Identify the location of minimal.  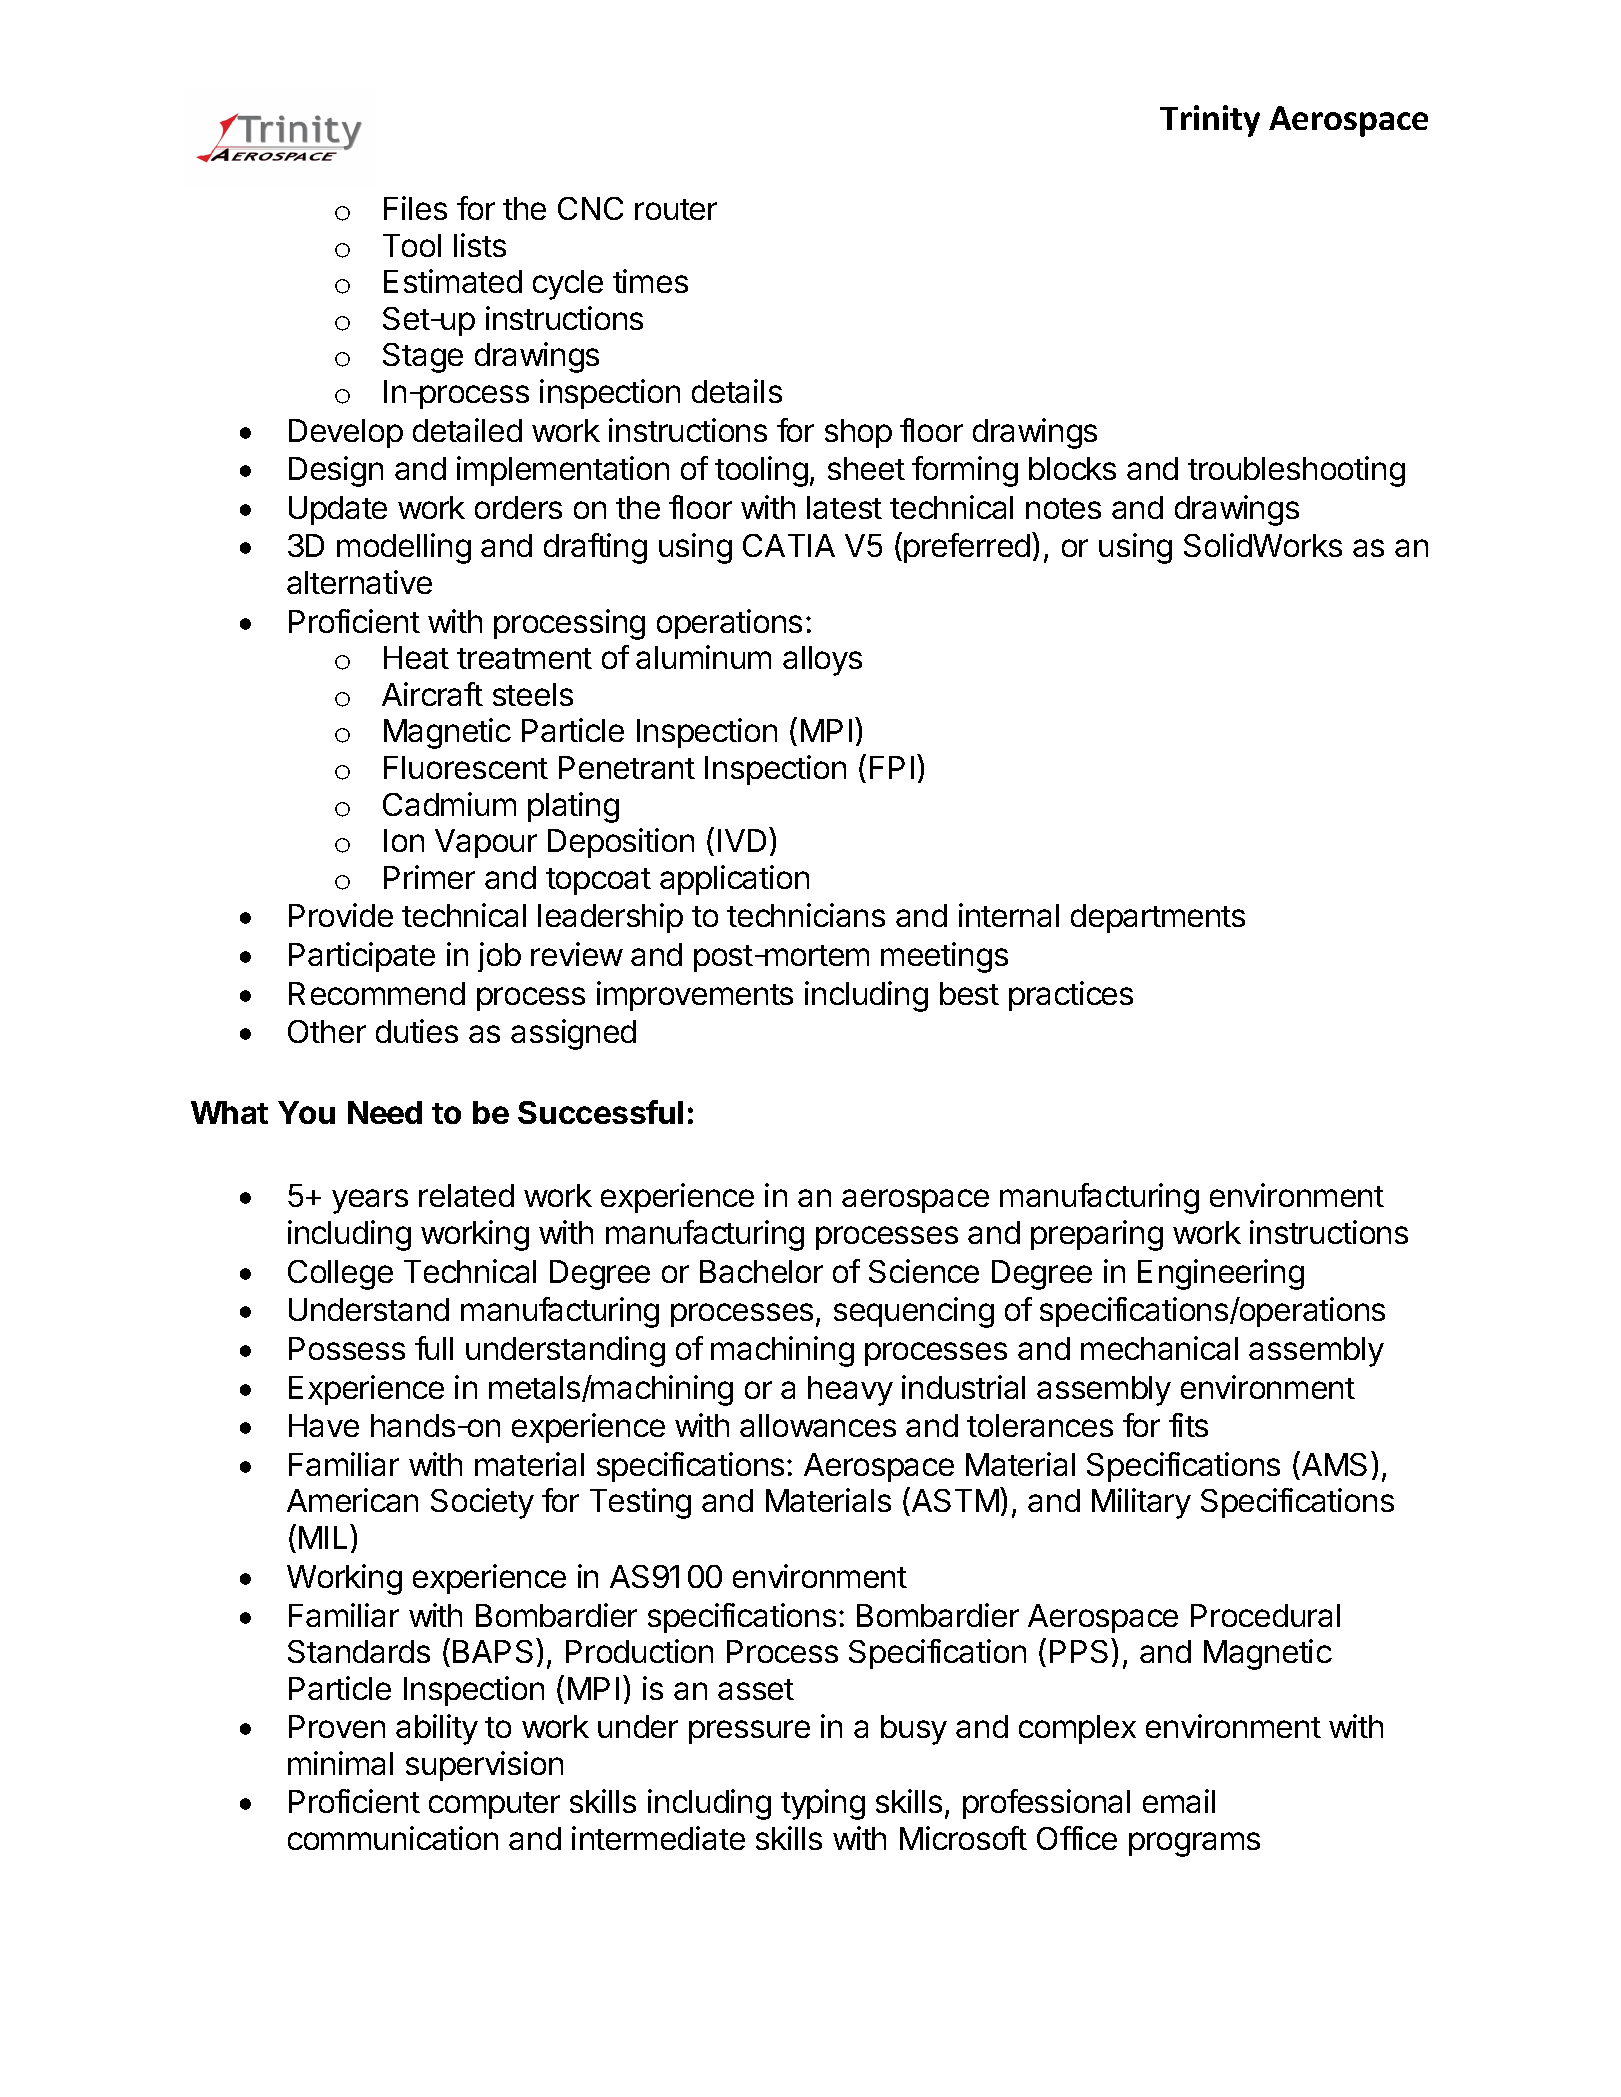
(340, 1763).
